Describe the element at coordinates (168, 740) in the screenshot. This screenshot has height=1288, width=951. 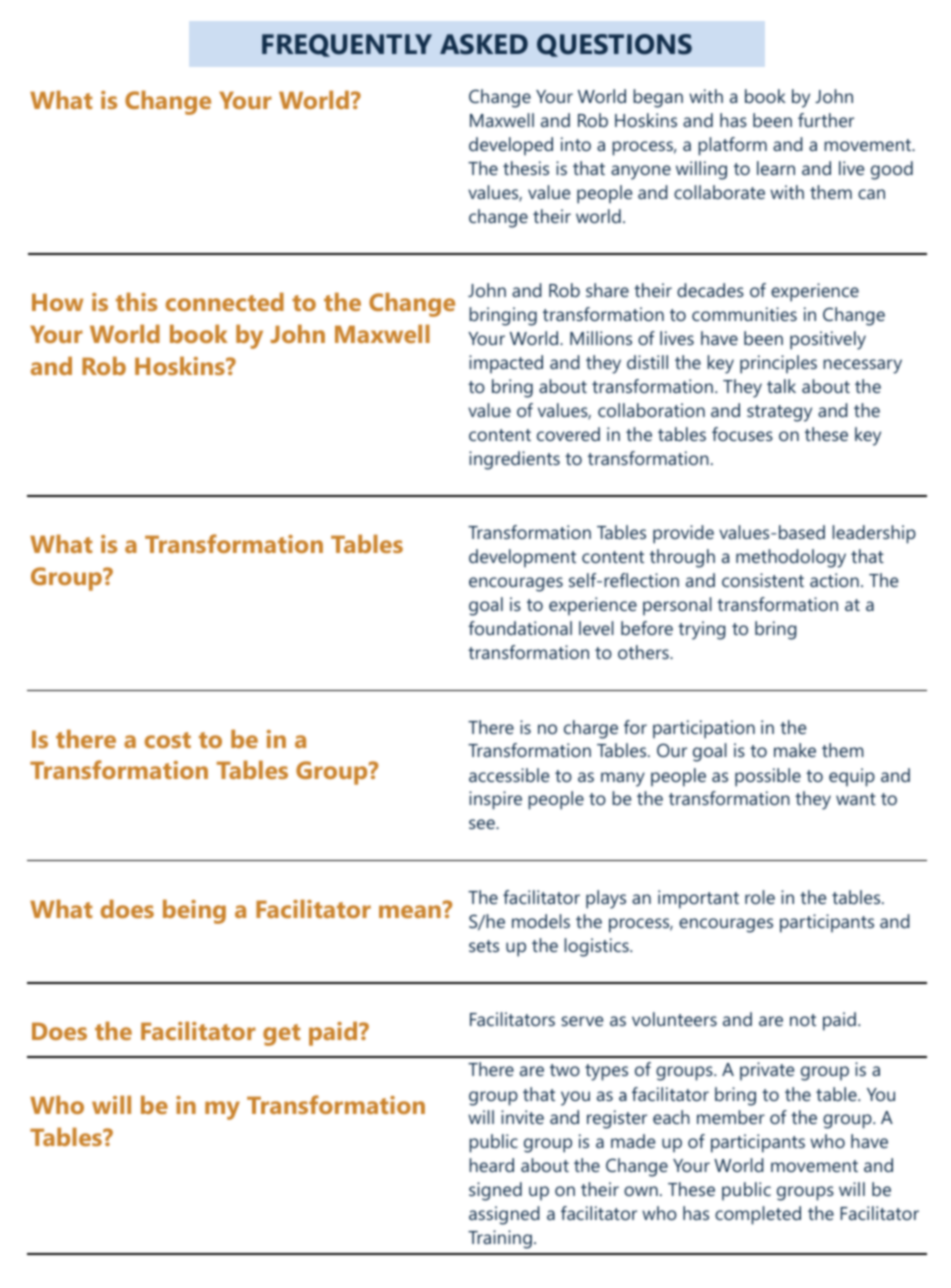
I see `cost` at that location.
